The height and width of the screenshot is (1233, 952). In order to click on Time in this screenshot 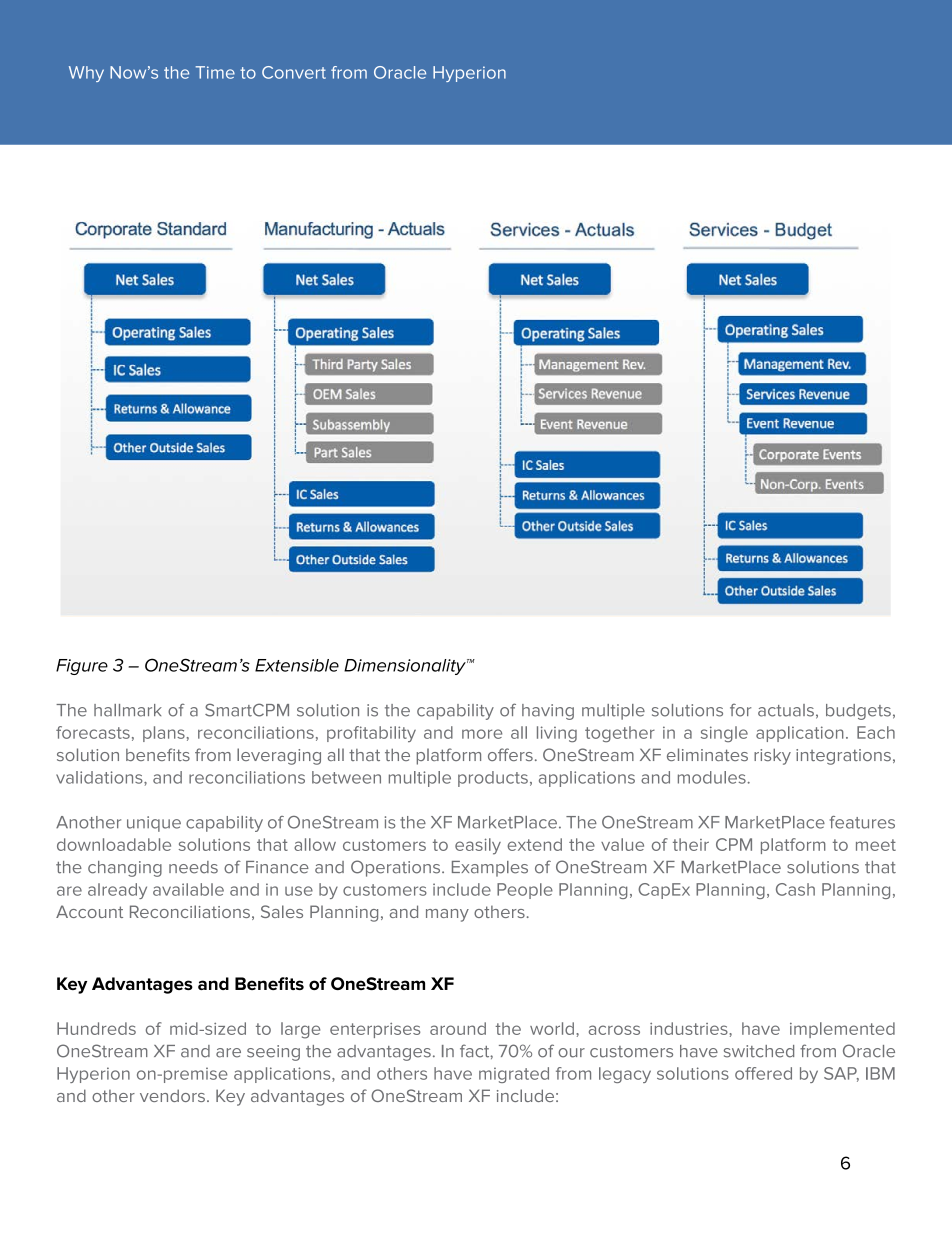, I will do `click(215, 72)`.
